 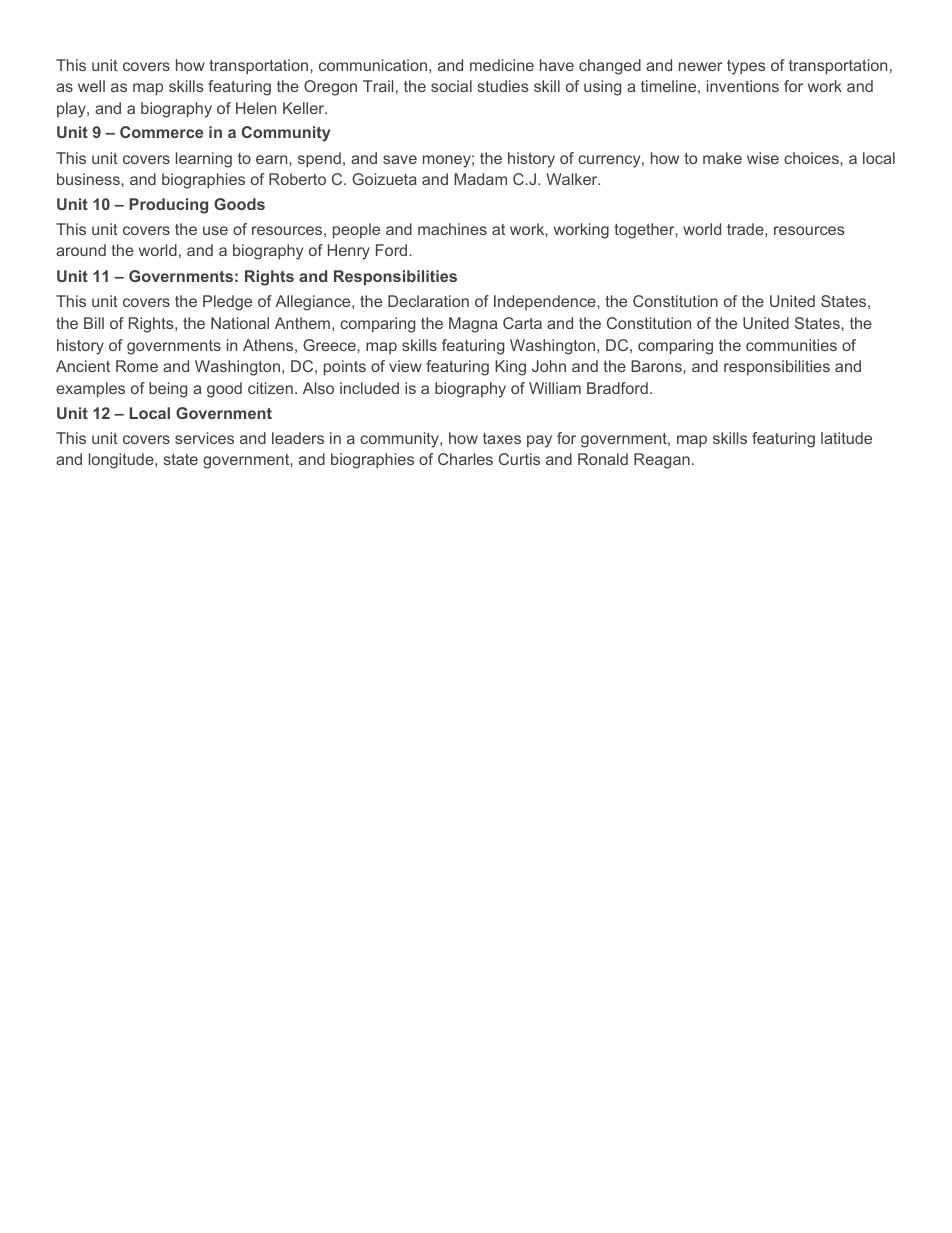 What do you see at coordinates (657, 366) in the image?
I see `Barons` at bounding box center [657, 366].
